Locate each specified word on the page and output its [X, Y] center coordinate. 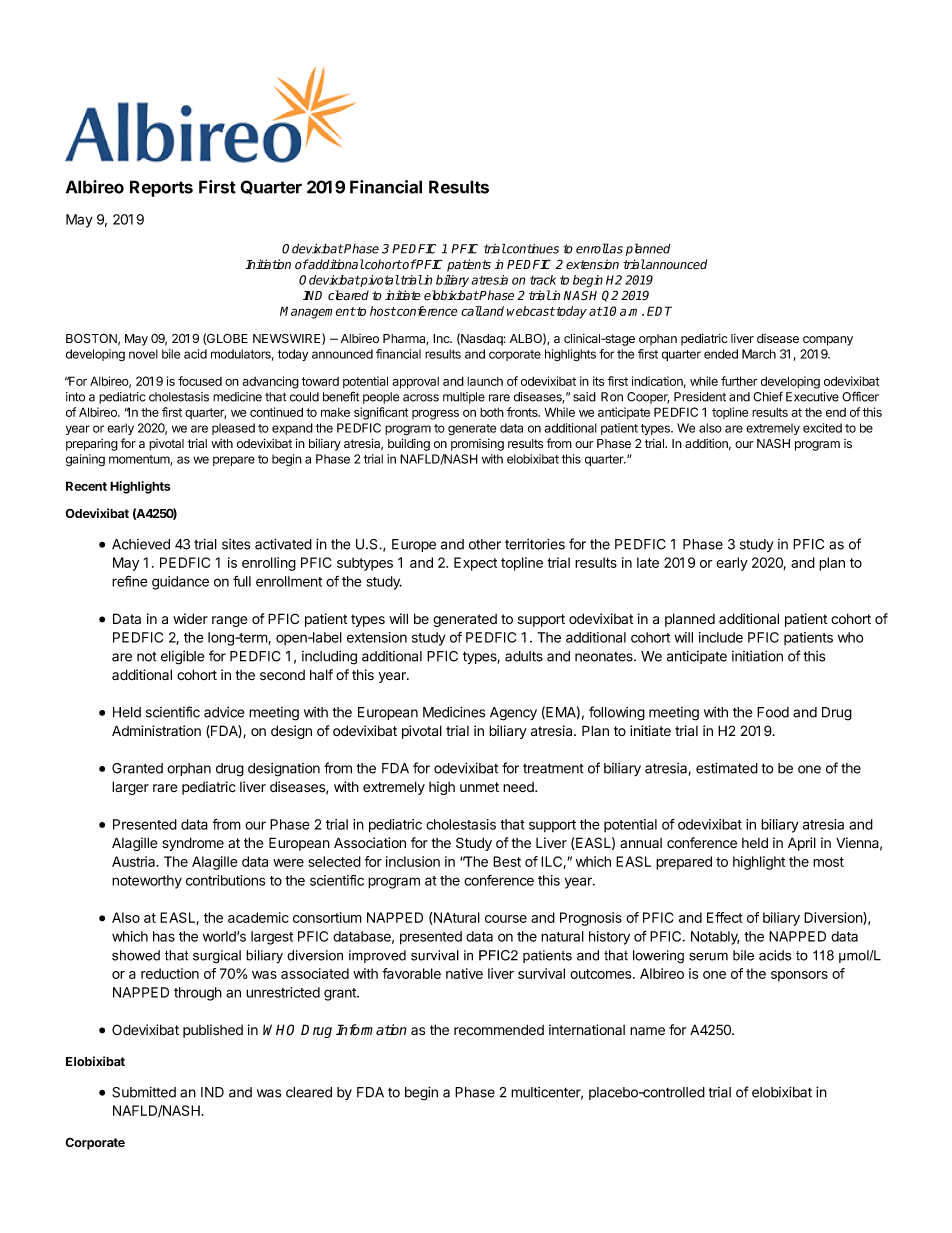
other [485, 544]
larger [130, 788]
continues [532, 249]
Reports [161, 188]
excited [822, 428]
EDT [659, 311]
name [647, 1031]
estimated [727, 768]
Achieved [141, 544]
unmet [479, 787]
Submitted [144, 1092]
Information [371, 1030]
